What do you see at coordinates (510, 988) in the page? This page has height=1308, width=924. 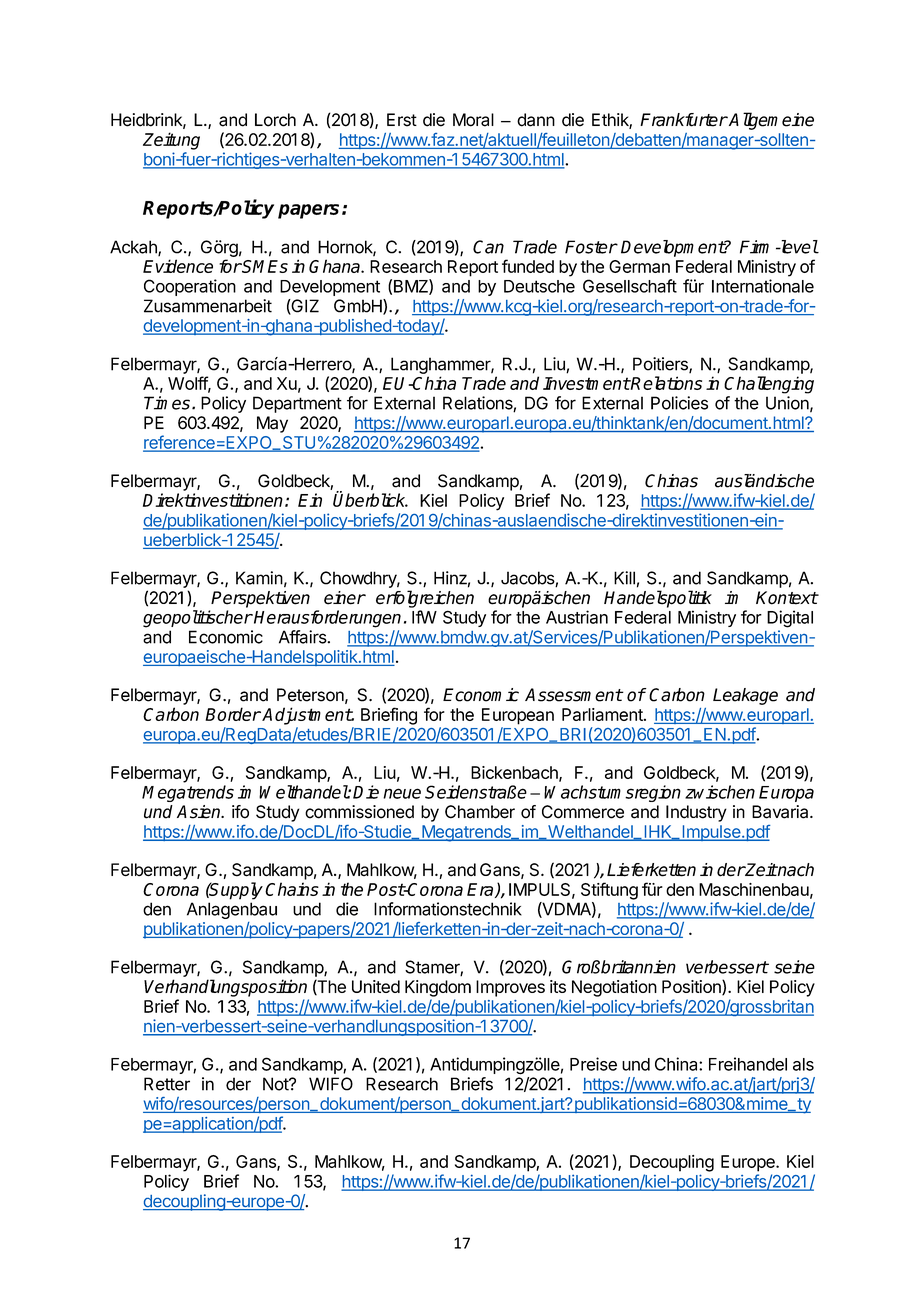 I see `Improves` at bounding box center [510, 988].
